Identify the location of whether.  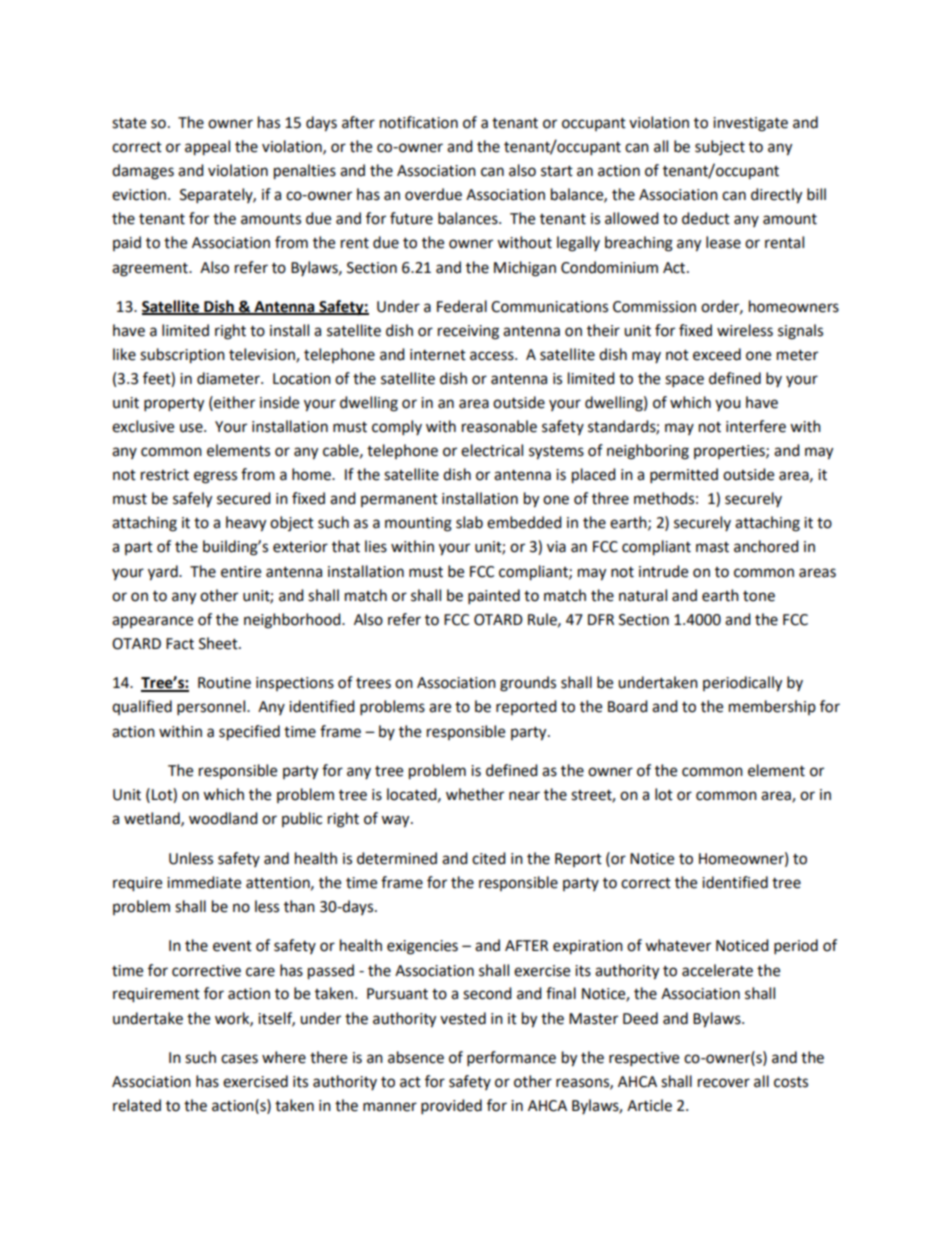
(475, 794).
